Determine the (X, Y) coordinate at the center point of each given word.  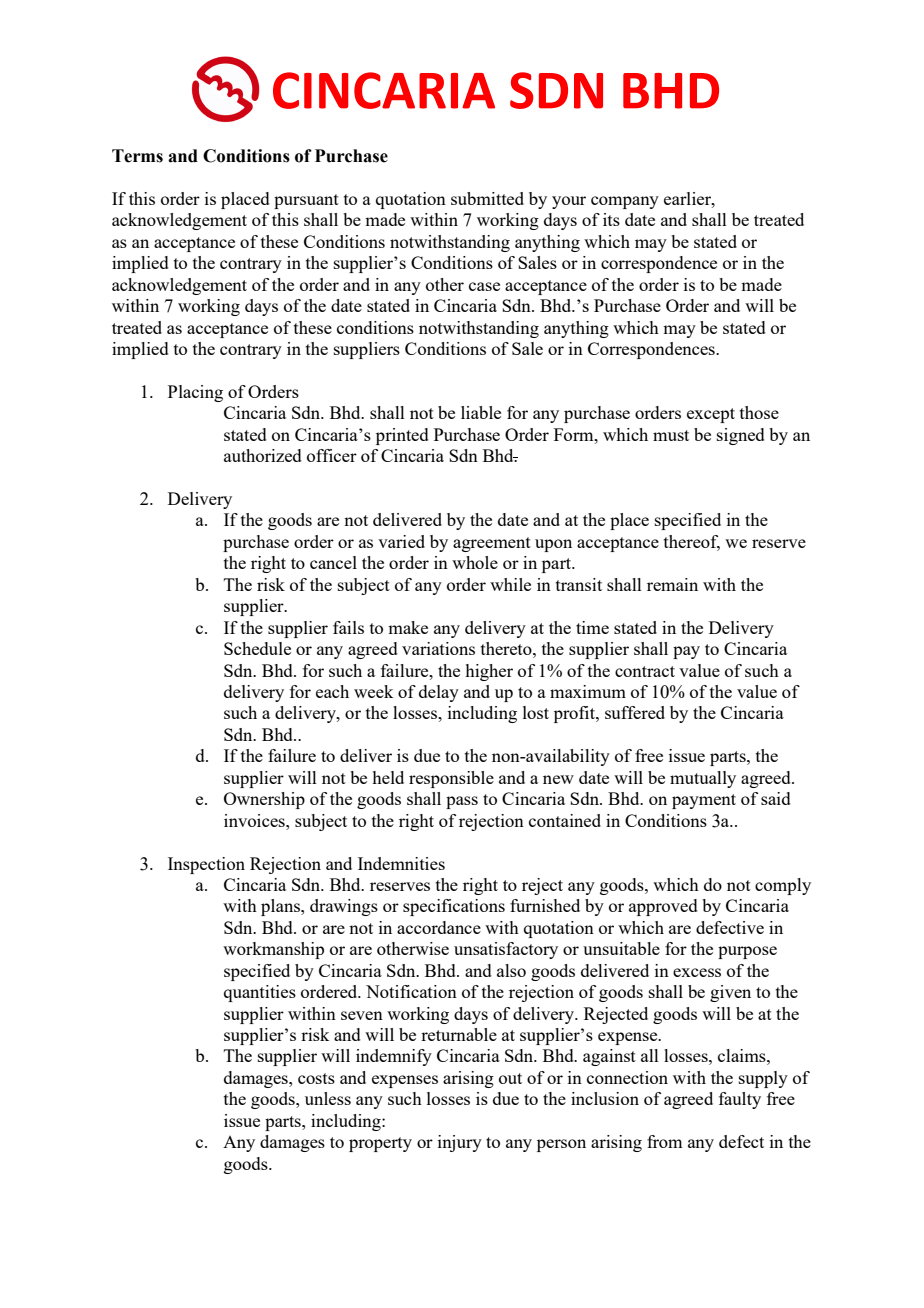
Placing (195, 393)
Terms (137, 156)
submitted (487, 198)
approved (663, 907)
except (711, 415)
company (625, 202)
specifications (454, 907)
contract (645, 671)
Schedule (257, 648)
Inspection (206, 865)
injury (460, 1143)
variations (438, 648)
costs (316, 1078)
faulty (740, 1100)
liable (481, 412)
